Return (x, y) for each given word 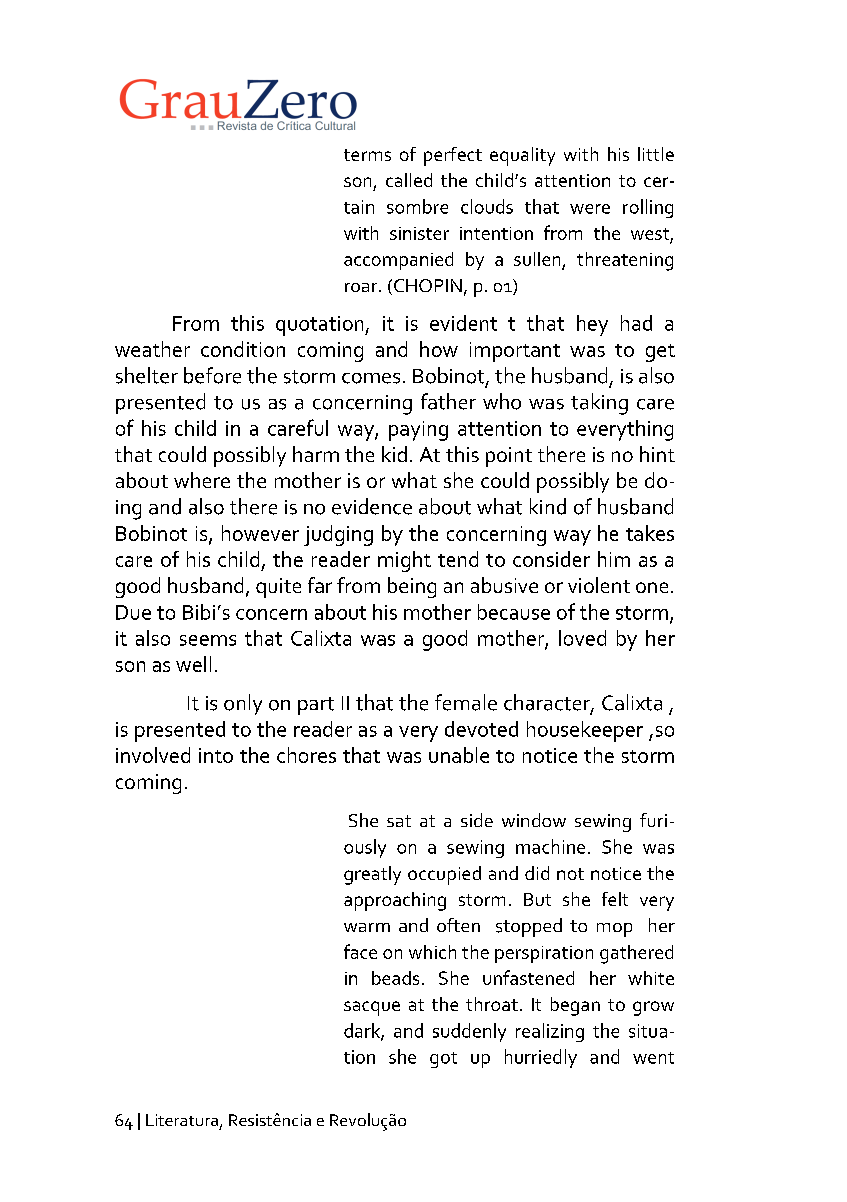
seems (208, 640)
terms (367, 155)
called (409, 180)
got (443, 1060)
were (590, 209)
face (360, 951)
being (412, 587)
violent (599, 585)
